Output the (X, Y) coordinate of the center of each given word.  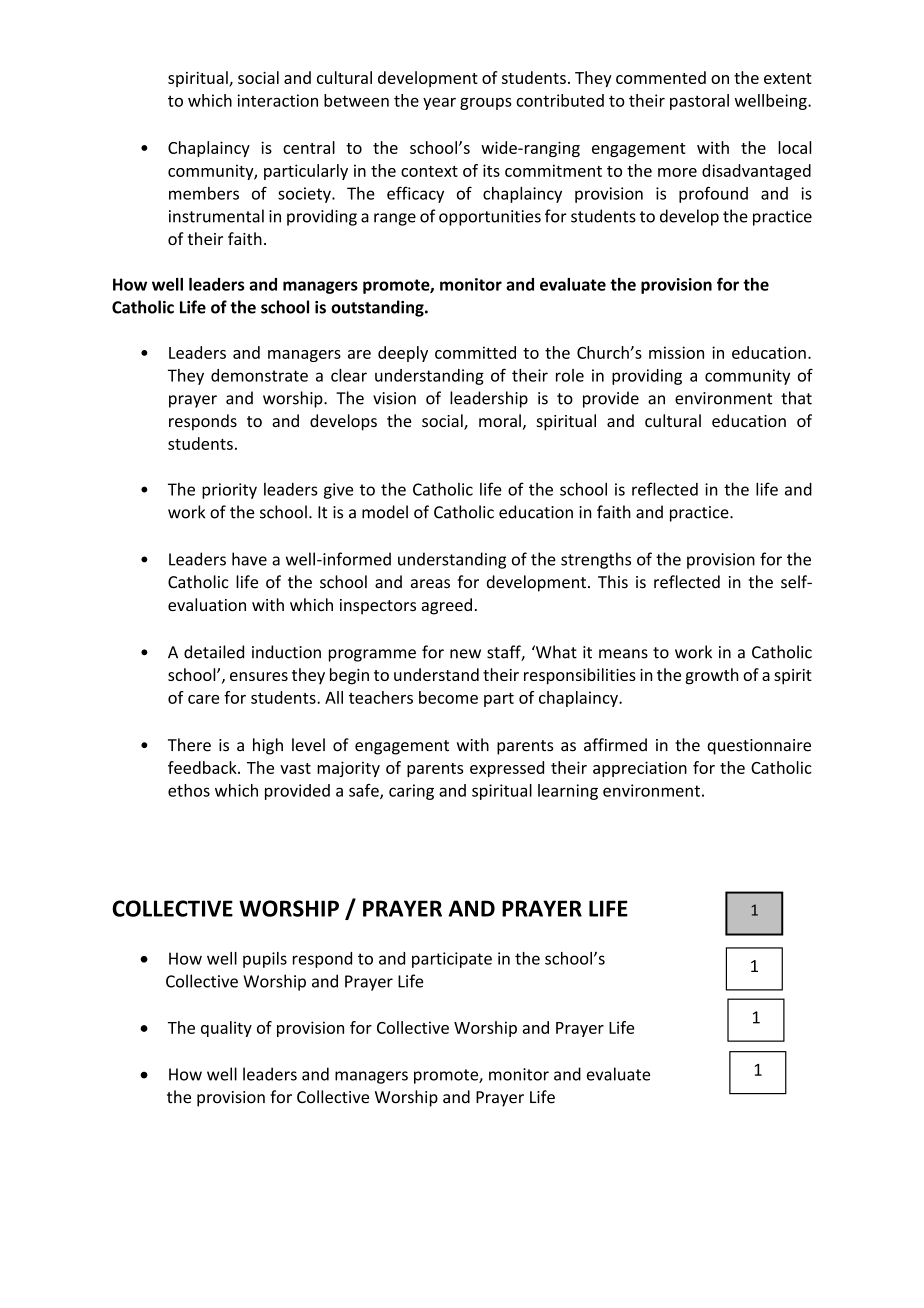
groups (486, 103)
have (249, 559)
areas (430, 584)
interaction (277, 100)
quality (226, 1029)
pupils (265, 960)
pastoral (699, 102)
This (613, 582)
